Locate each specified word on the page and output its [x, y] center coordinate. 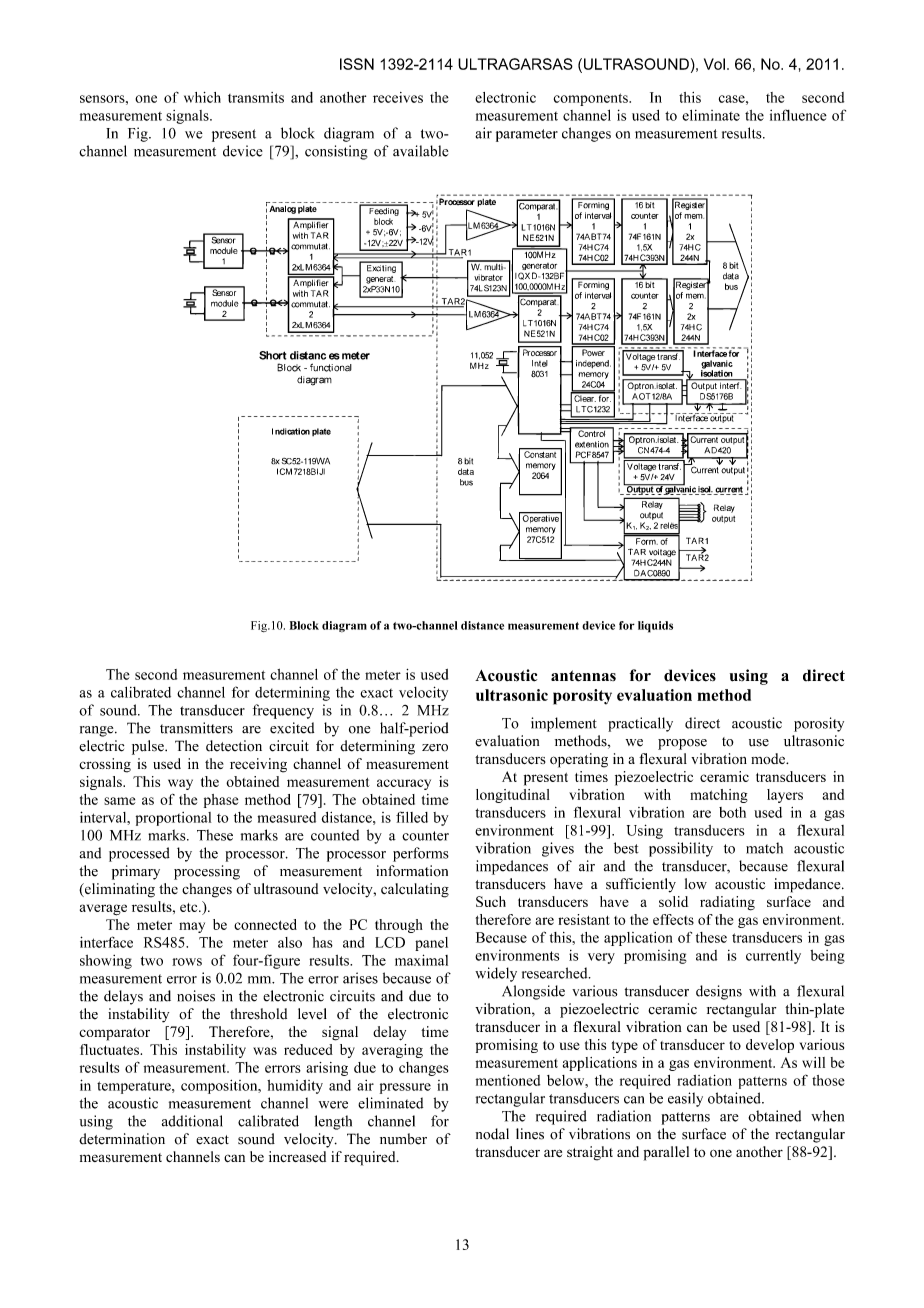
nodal [492, 1134]
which [202, 97]
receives [398, 97]
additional [192, 1121]
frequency [283, 711]
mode [769, 758]
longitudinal [513, 796]
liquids [655, 627]
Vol [714, 64]
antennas [583, 676]
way [180, 784]
